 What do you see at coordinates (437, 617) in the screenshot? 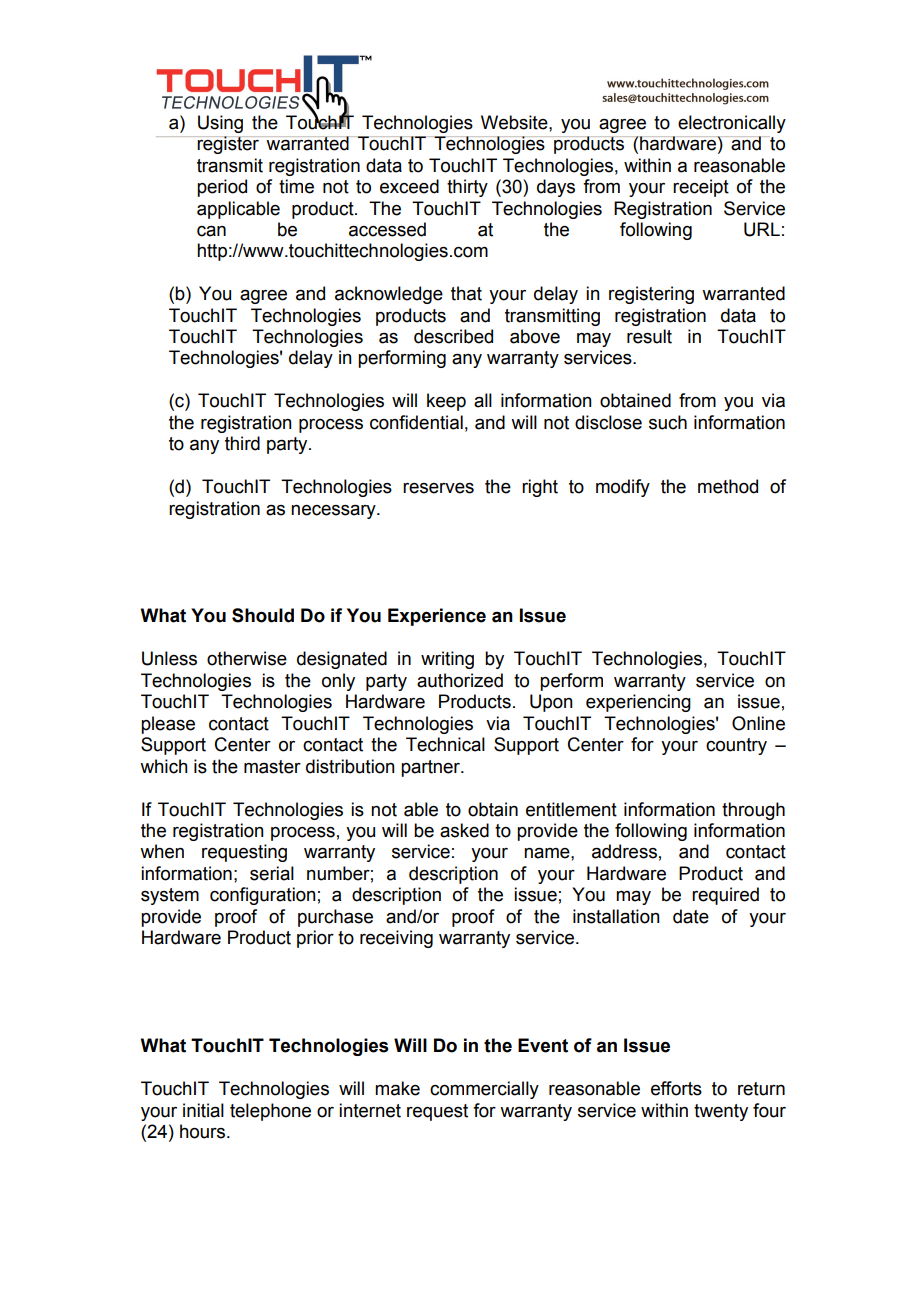
I see `Experience` at bounding box center [437, 617].
